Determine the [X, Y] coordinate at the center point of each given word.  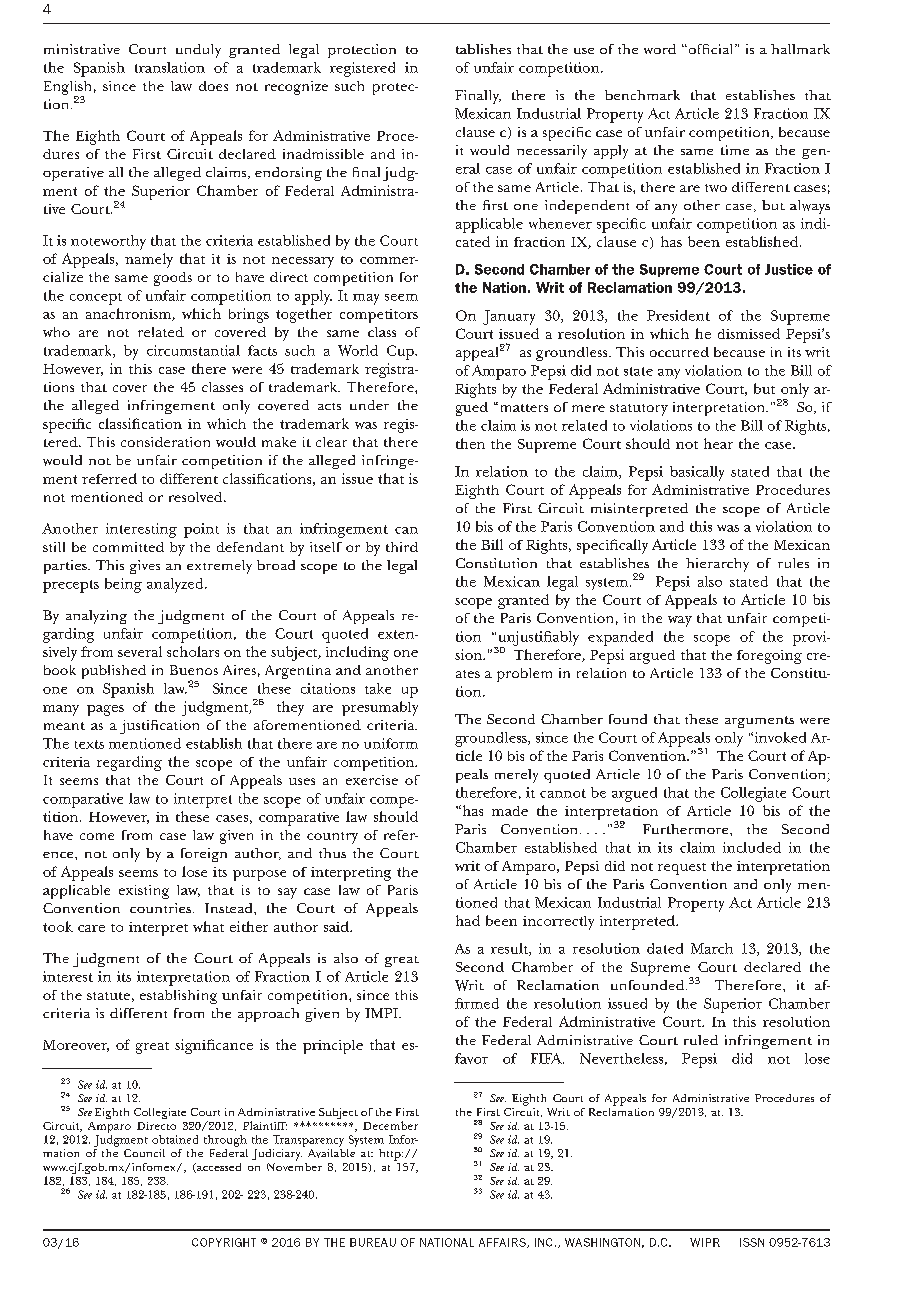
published [114, 672]
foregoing [769, 657]
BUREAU [373, 1242]
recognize [296, 88]
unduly [198, 51]
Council [144, 1153]
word [660, 49]
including [357, 653]
